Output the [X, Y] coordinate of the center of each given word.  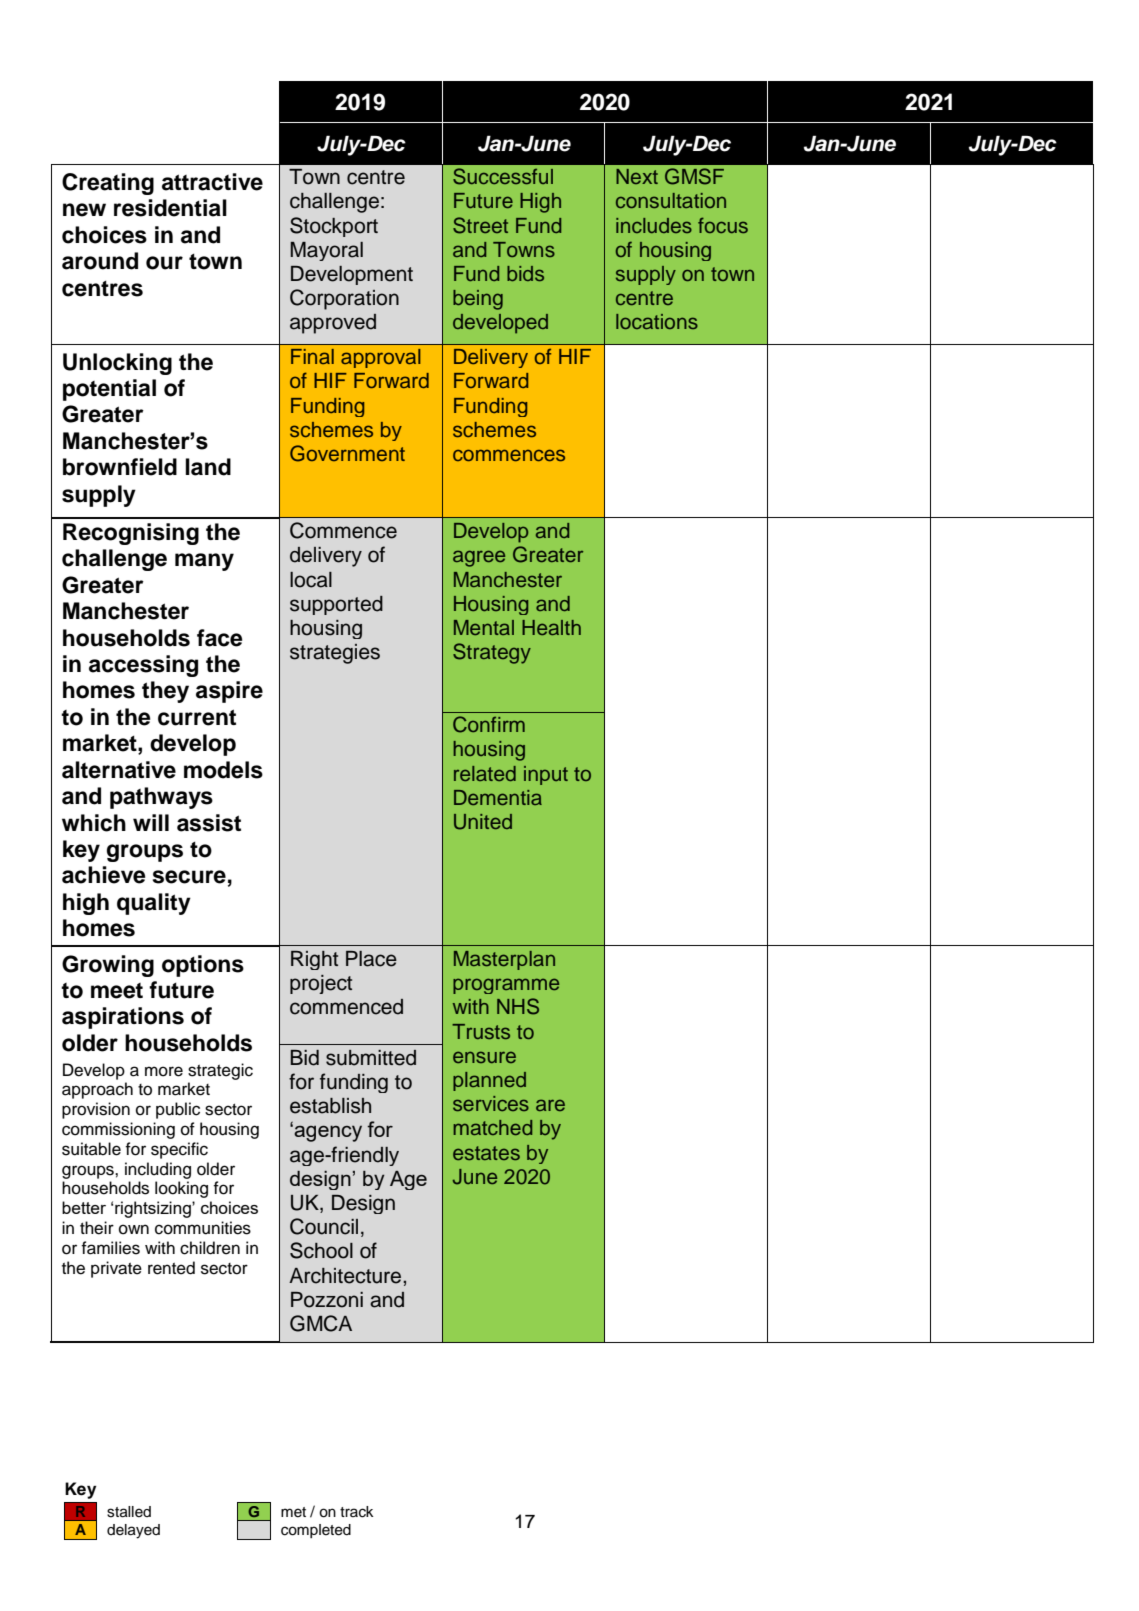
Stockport [334, 227]
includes [654, 225]
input [546, 775]
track [356, 1512]
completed [316, 1531]
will [151, 822]
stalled [129, 1512]
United [483, 822]
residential [170, 208]
